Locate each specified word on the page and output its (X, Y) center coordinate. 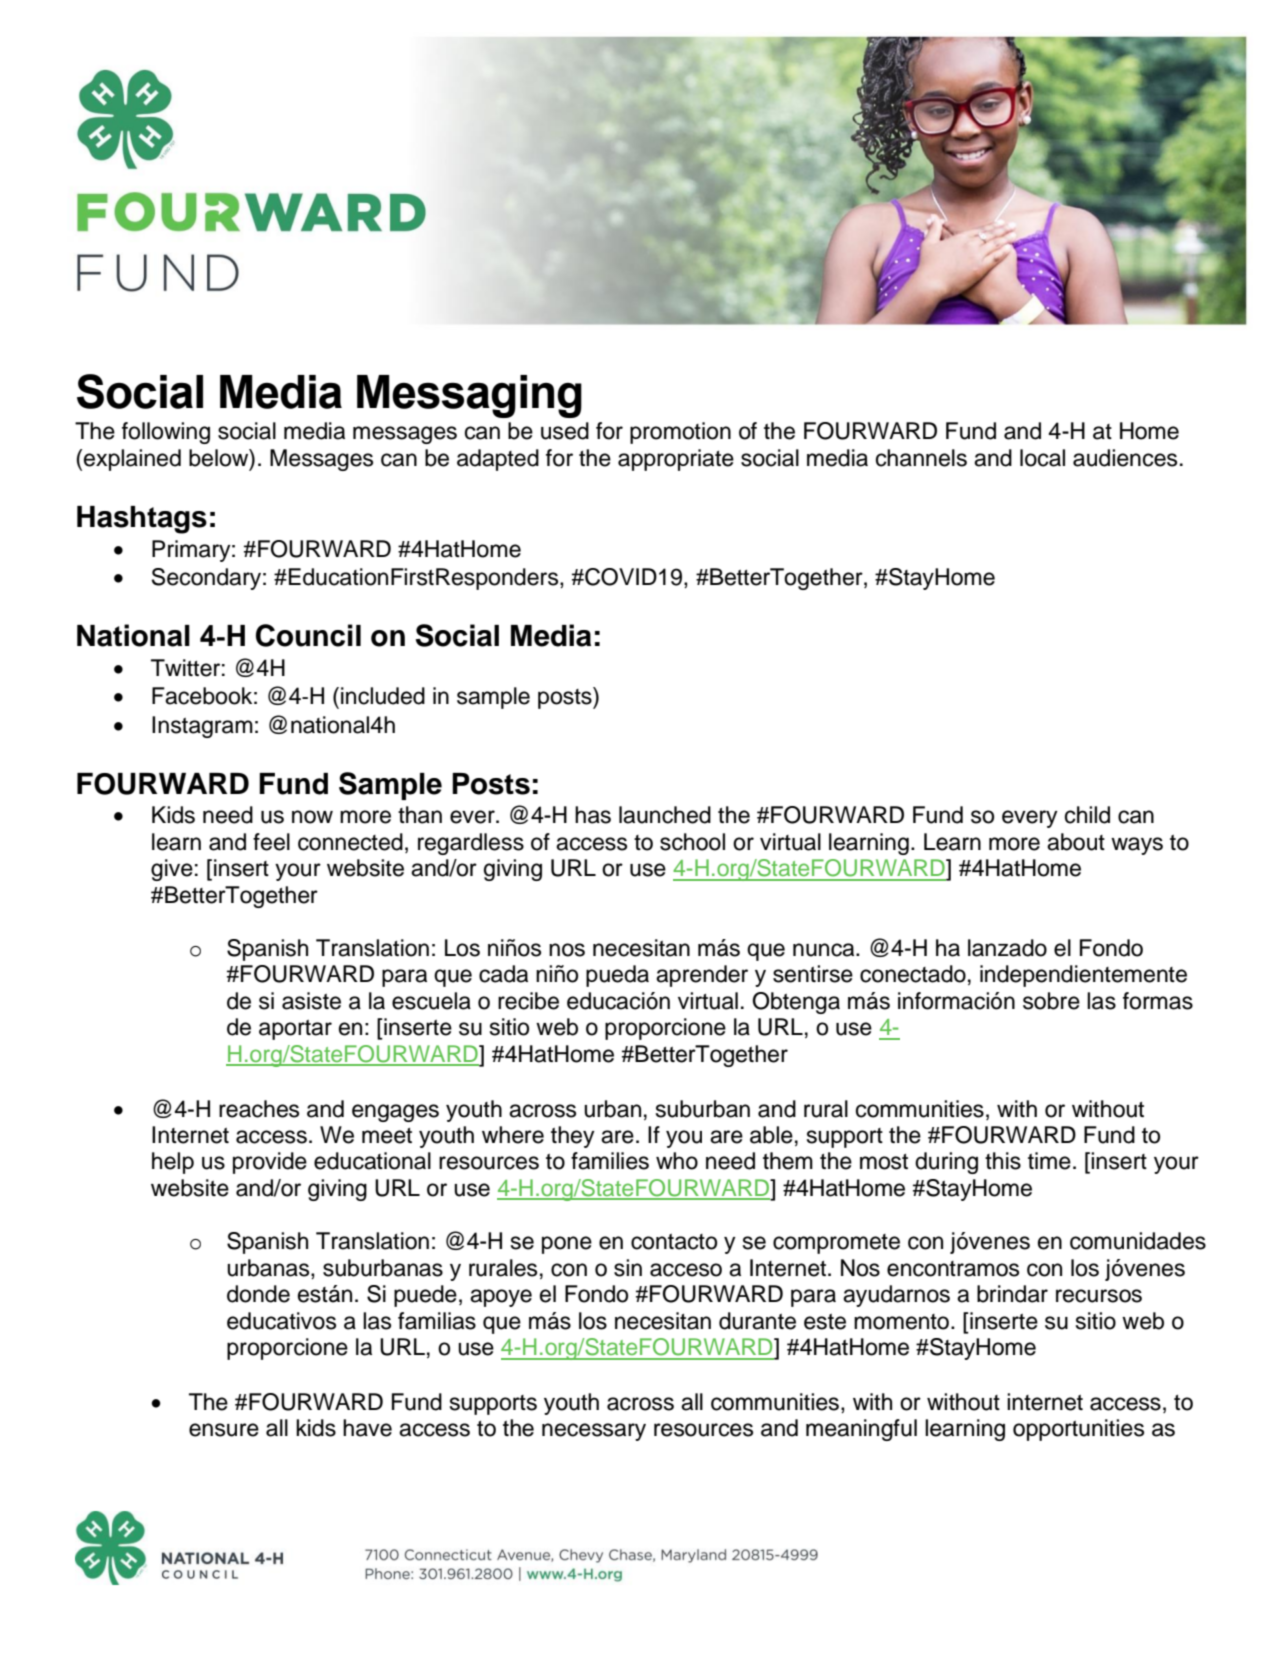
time (1049, 1161)
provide (270, 1163)
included (383, 696)
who (677, 1161)
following (166, 433)
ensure (224, 1430)
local (1042, 458)
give (172, 870)
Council (308, 635)
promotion (680, 433)
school (692, 842)
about (1076, 842)
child (1087, 815)
